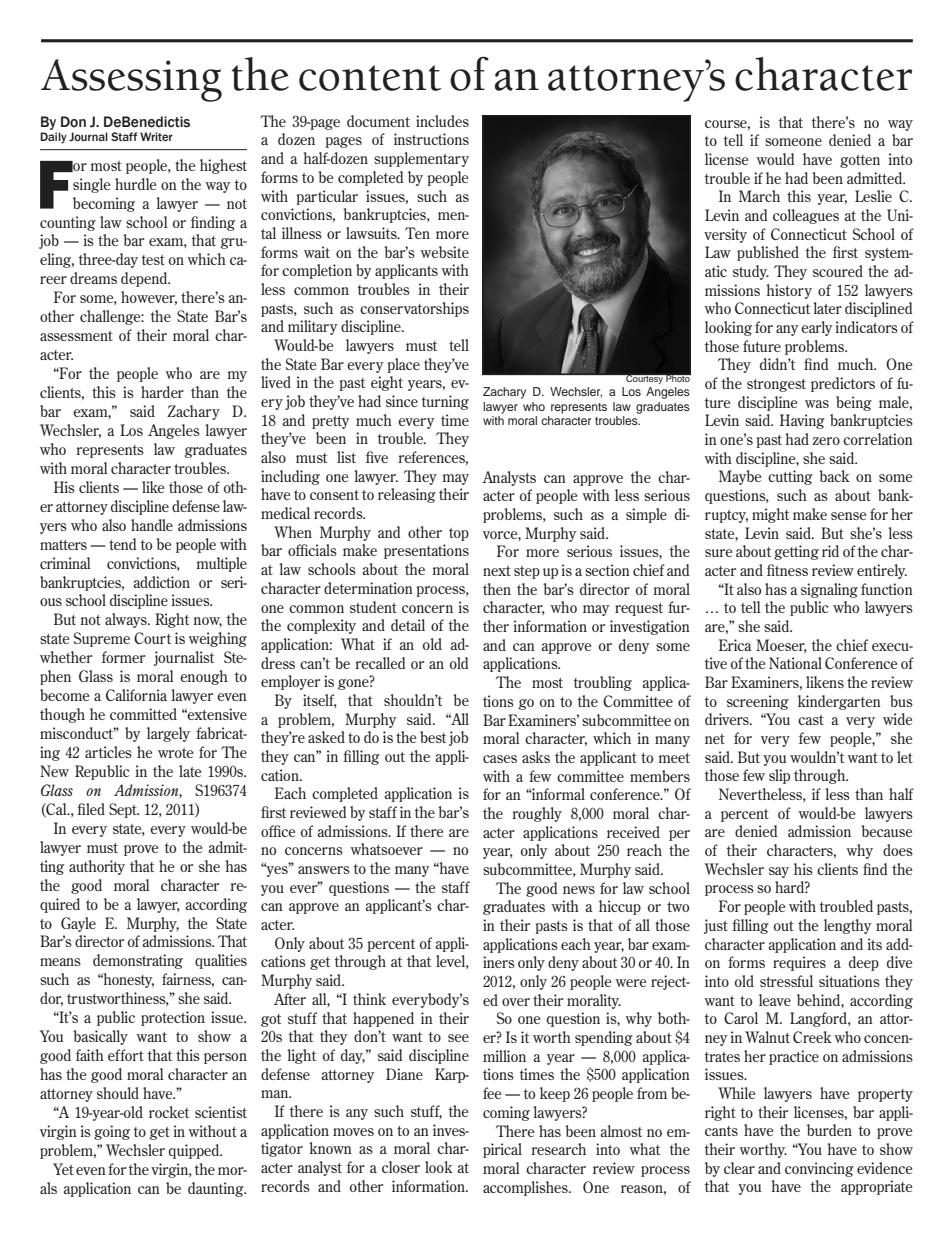 The width and height of the document is (952, 1233). Describe the element at coordinates (860, 161) in the document. I see `gotten` at that location.
